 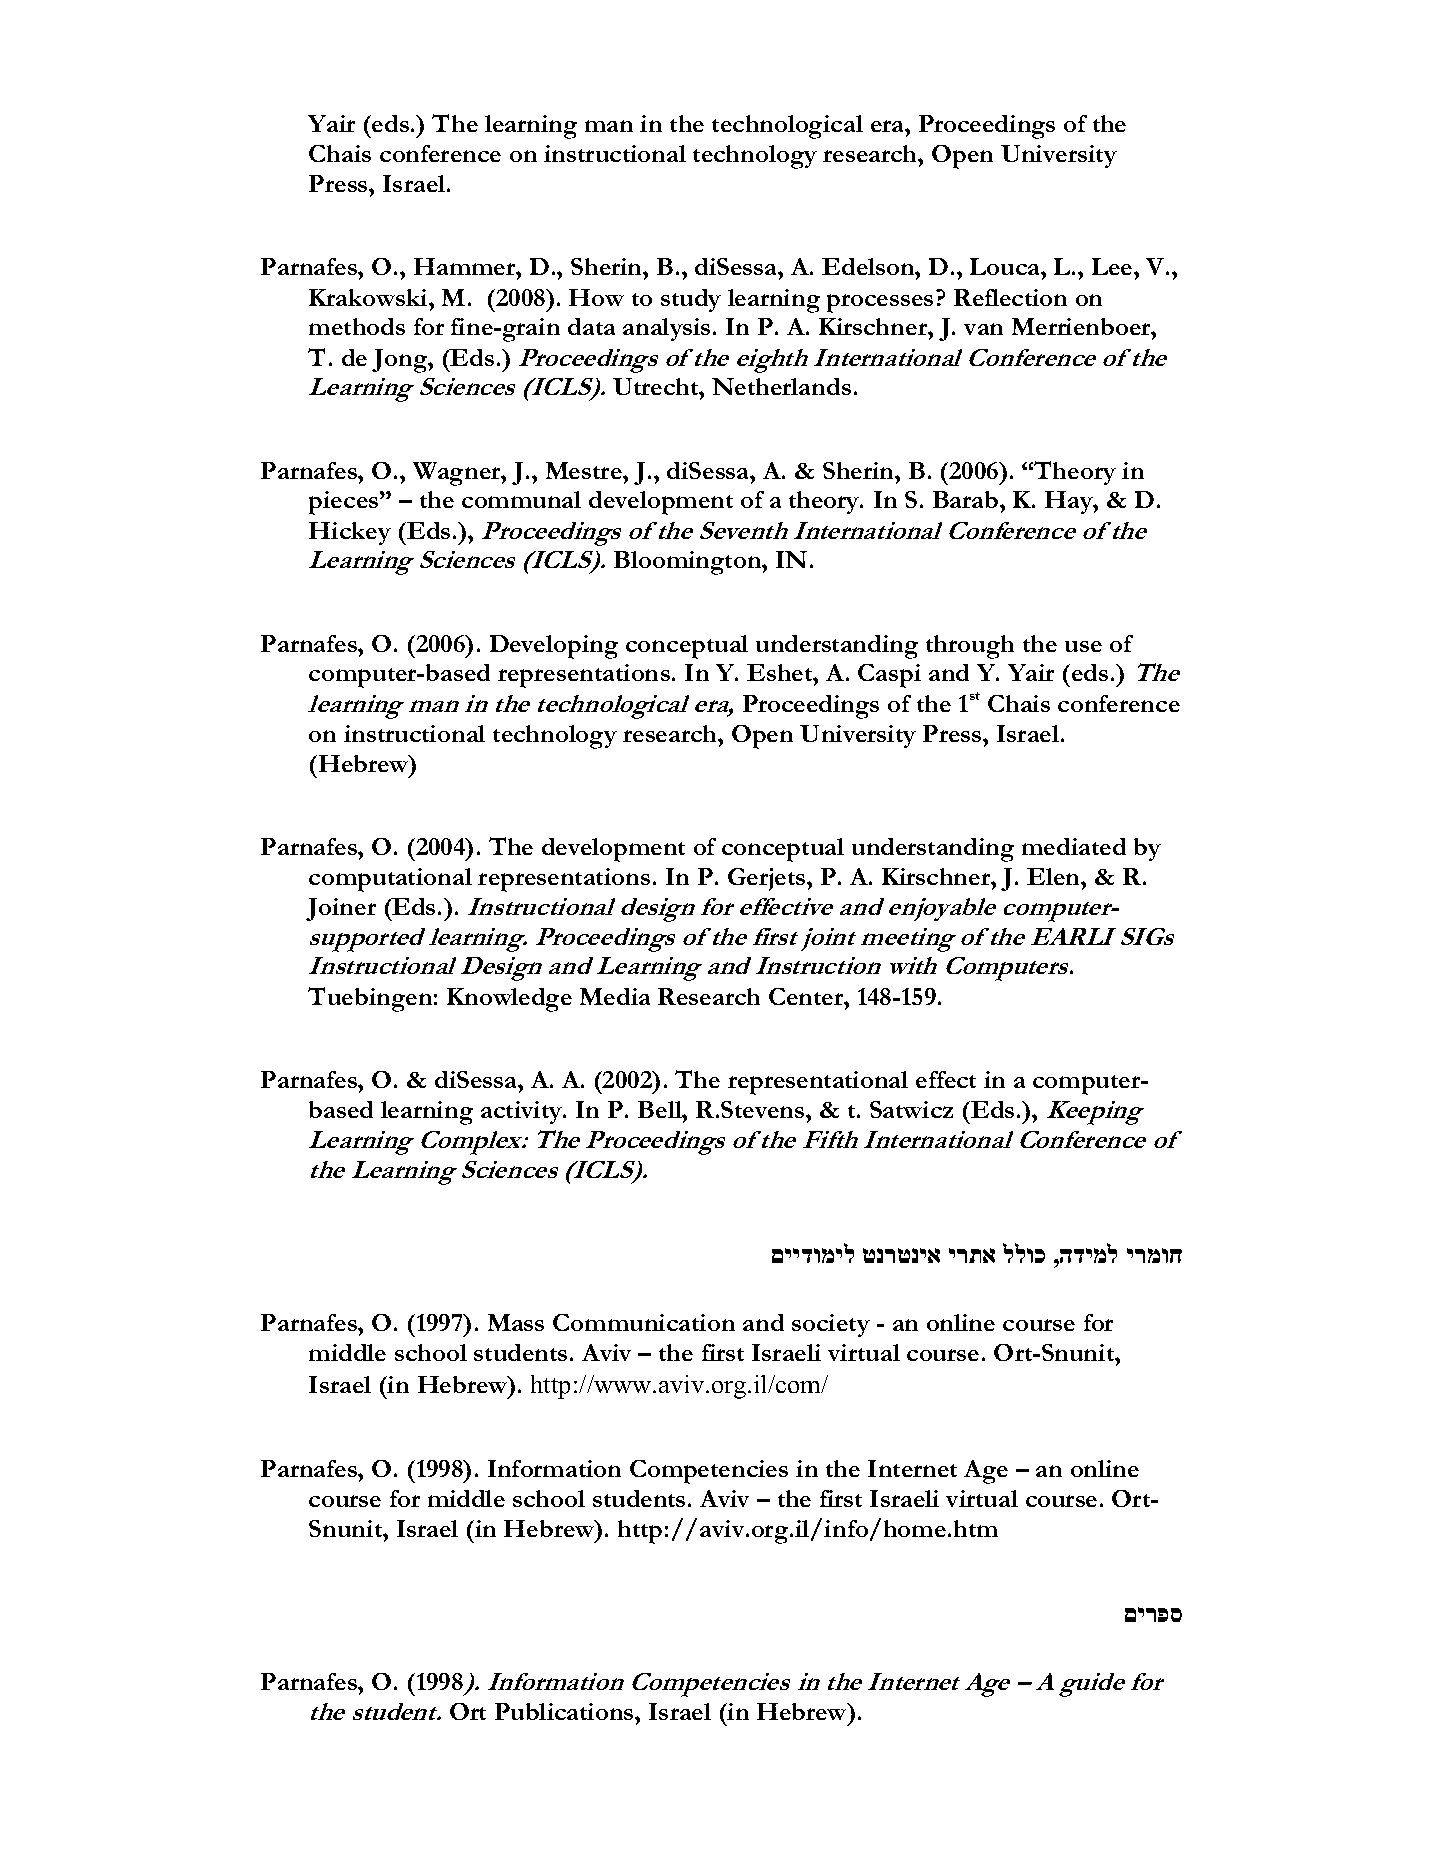 I want to click on Mass, so click(x=516, y=1322).
